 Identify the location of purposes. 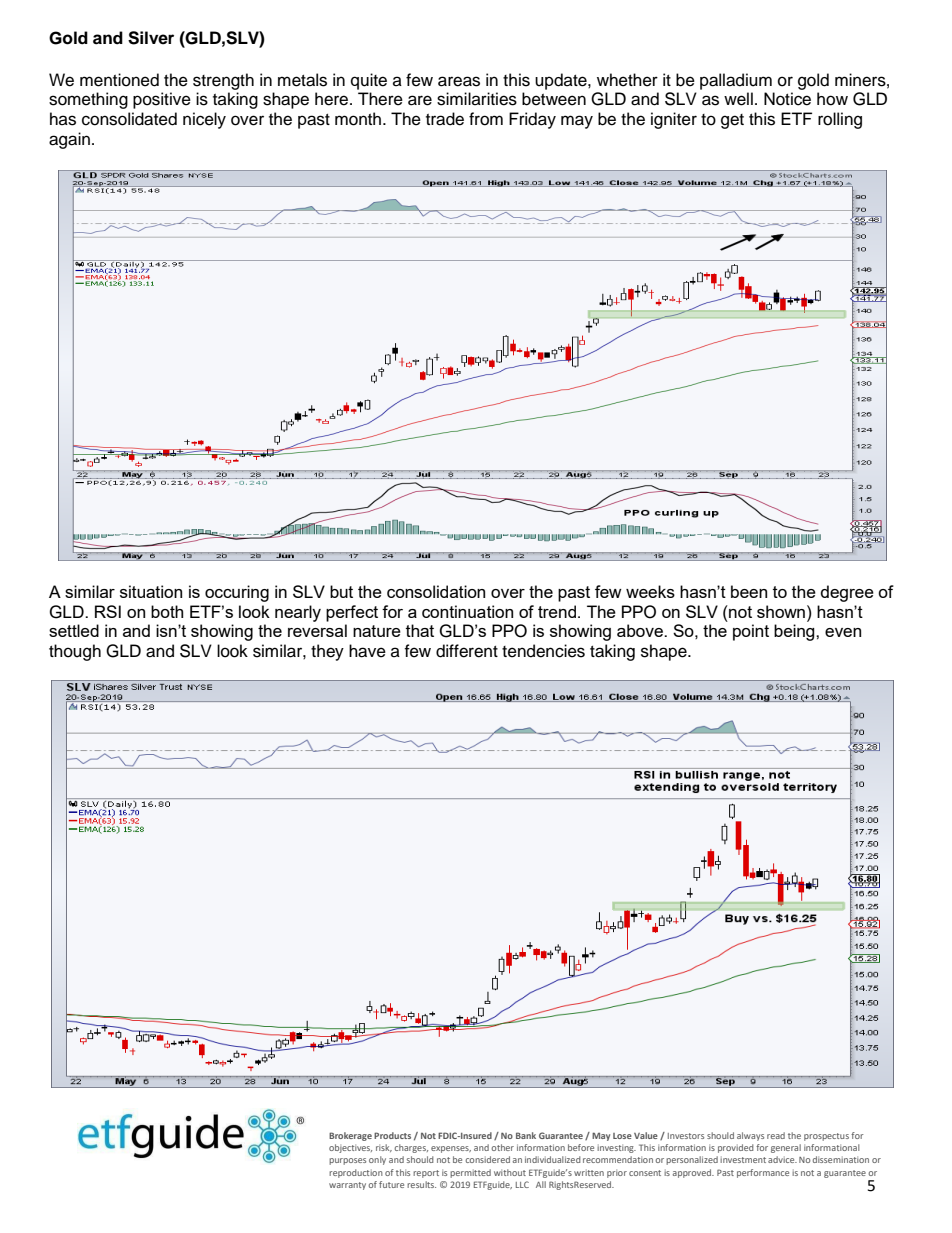
(347, 1161).
